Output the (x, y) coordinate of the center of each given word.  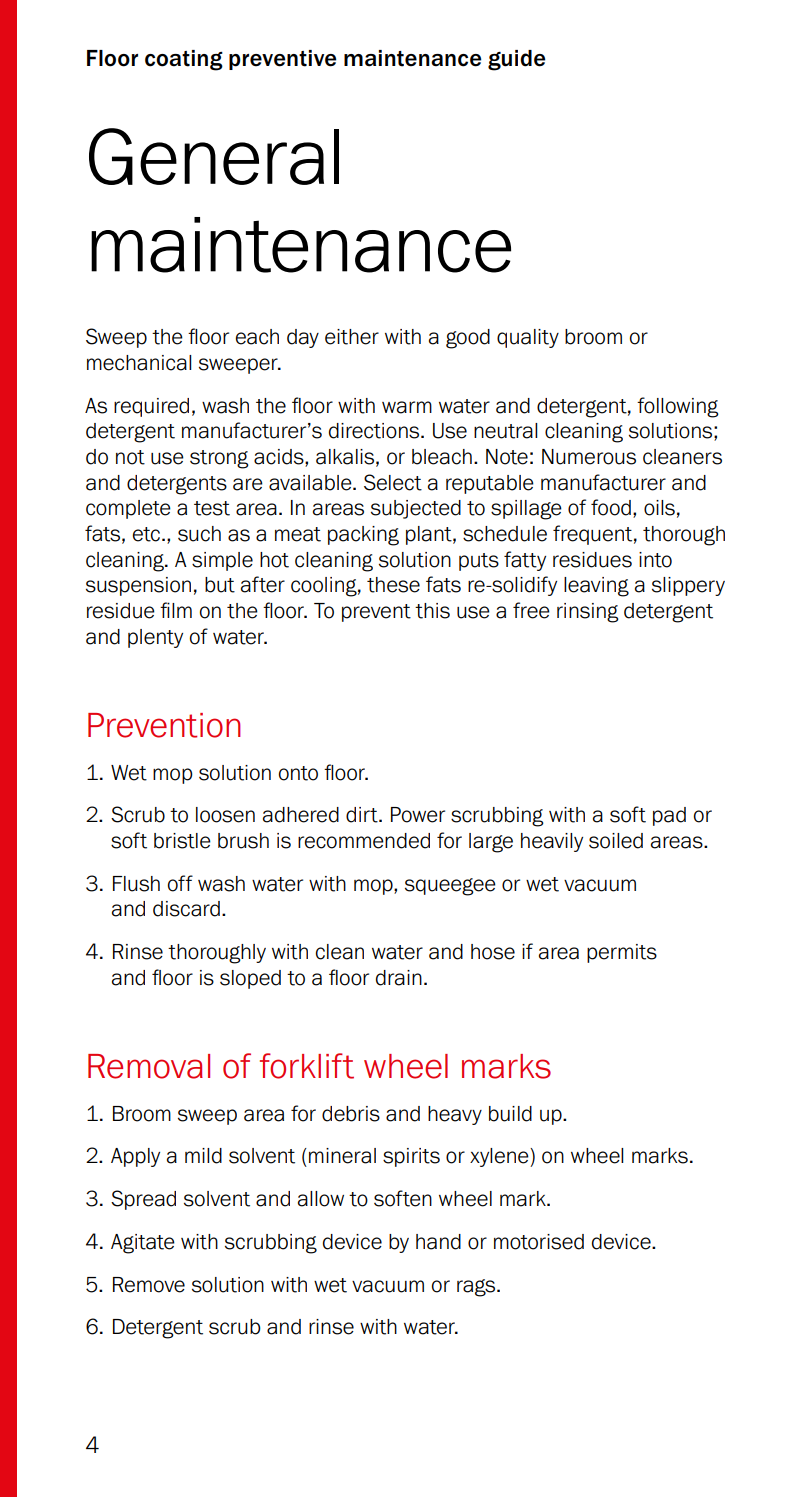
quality (528, 338)
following (678, 407)
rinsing (588, 613)
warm (407, 407)
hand (438, 1242)
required (151, 407)
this (432, 611)
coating (184, 60)
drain (399, 978)
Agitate (143, 1244)
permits (622, 953)
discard (186, 909)
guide (516, 60)
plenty (155, 638)
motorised (539, 1242)
